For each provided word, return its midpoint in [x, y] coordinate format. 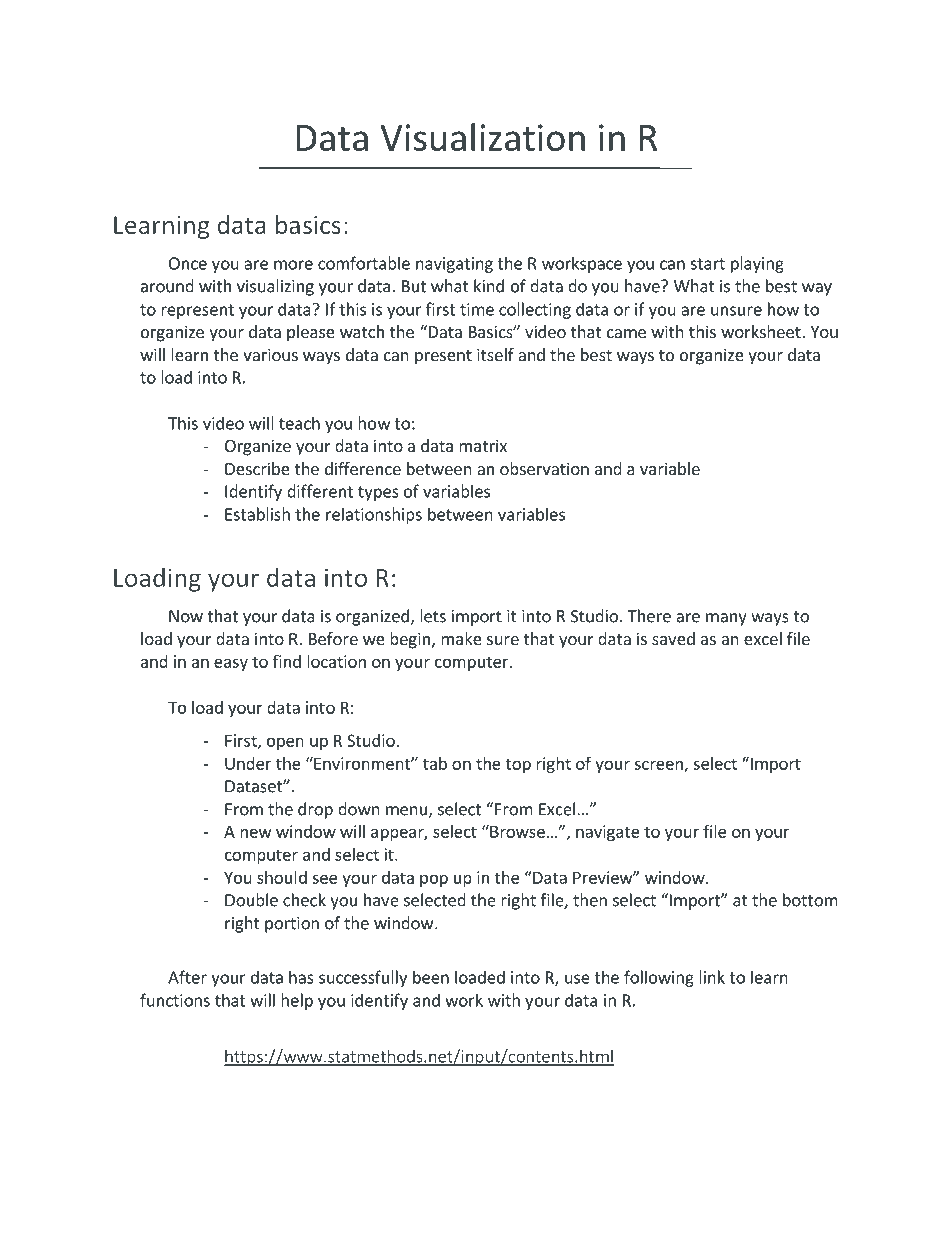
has [301, 977]
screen [659, 766]
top [518, 765]
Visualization [482, 137]
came [626, 333]
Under [248, 763]
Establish [257, 514]
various [270, 354]
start [707, 264]
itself [495, 354]
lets [433, 616]
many [726, 619]
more [293, 265]
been [431, 977]
